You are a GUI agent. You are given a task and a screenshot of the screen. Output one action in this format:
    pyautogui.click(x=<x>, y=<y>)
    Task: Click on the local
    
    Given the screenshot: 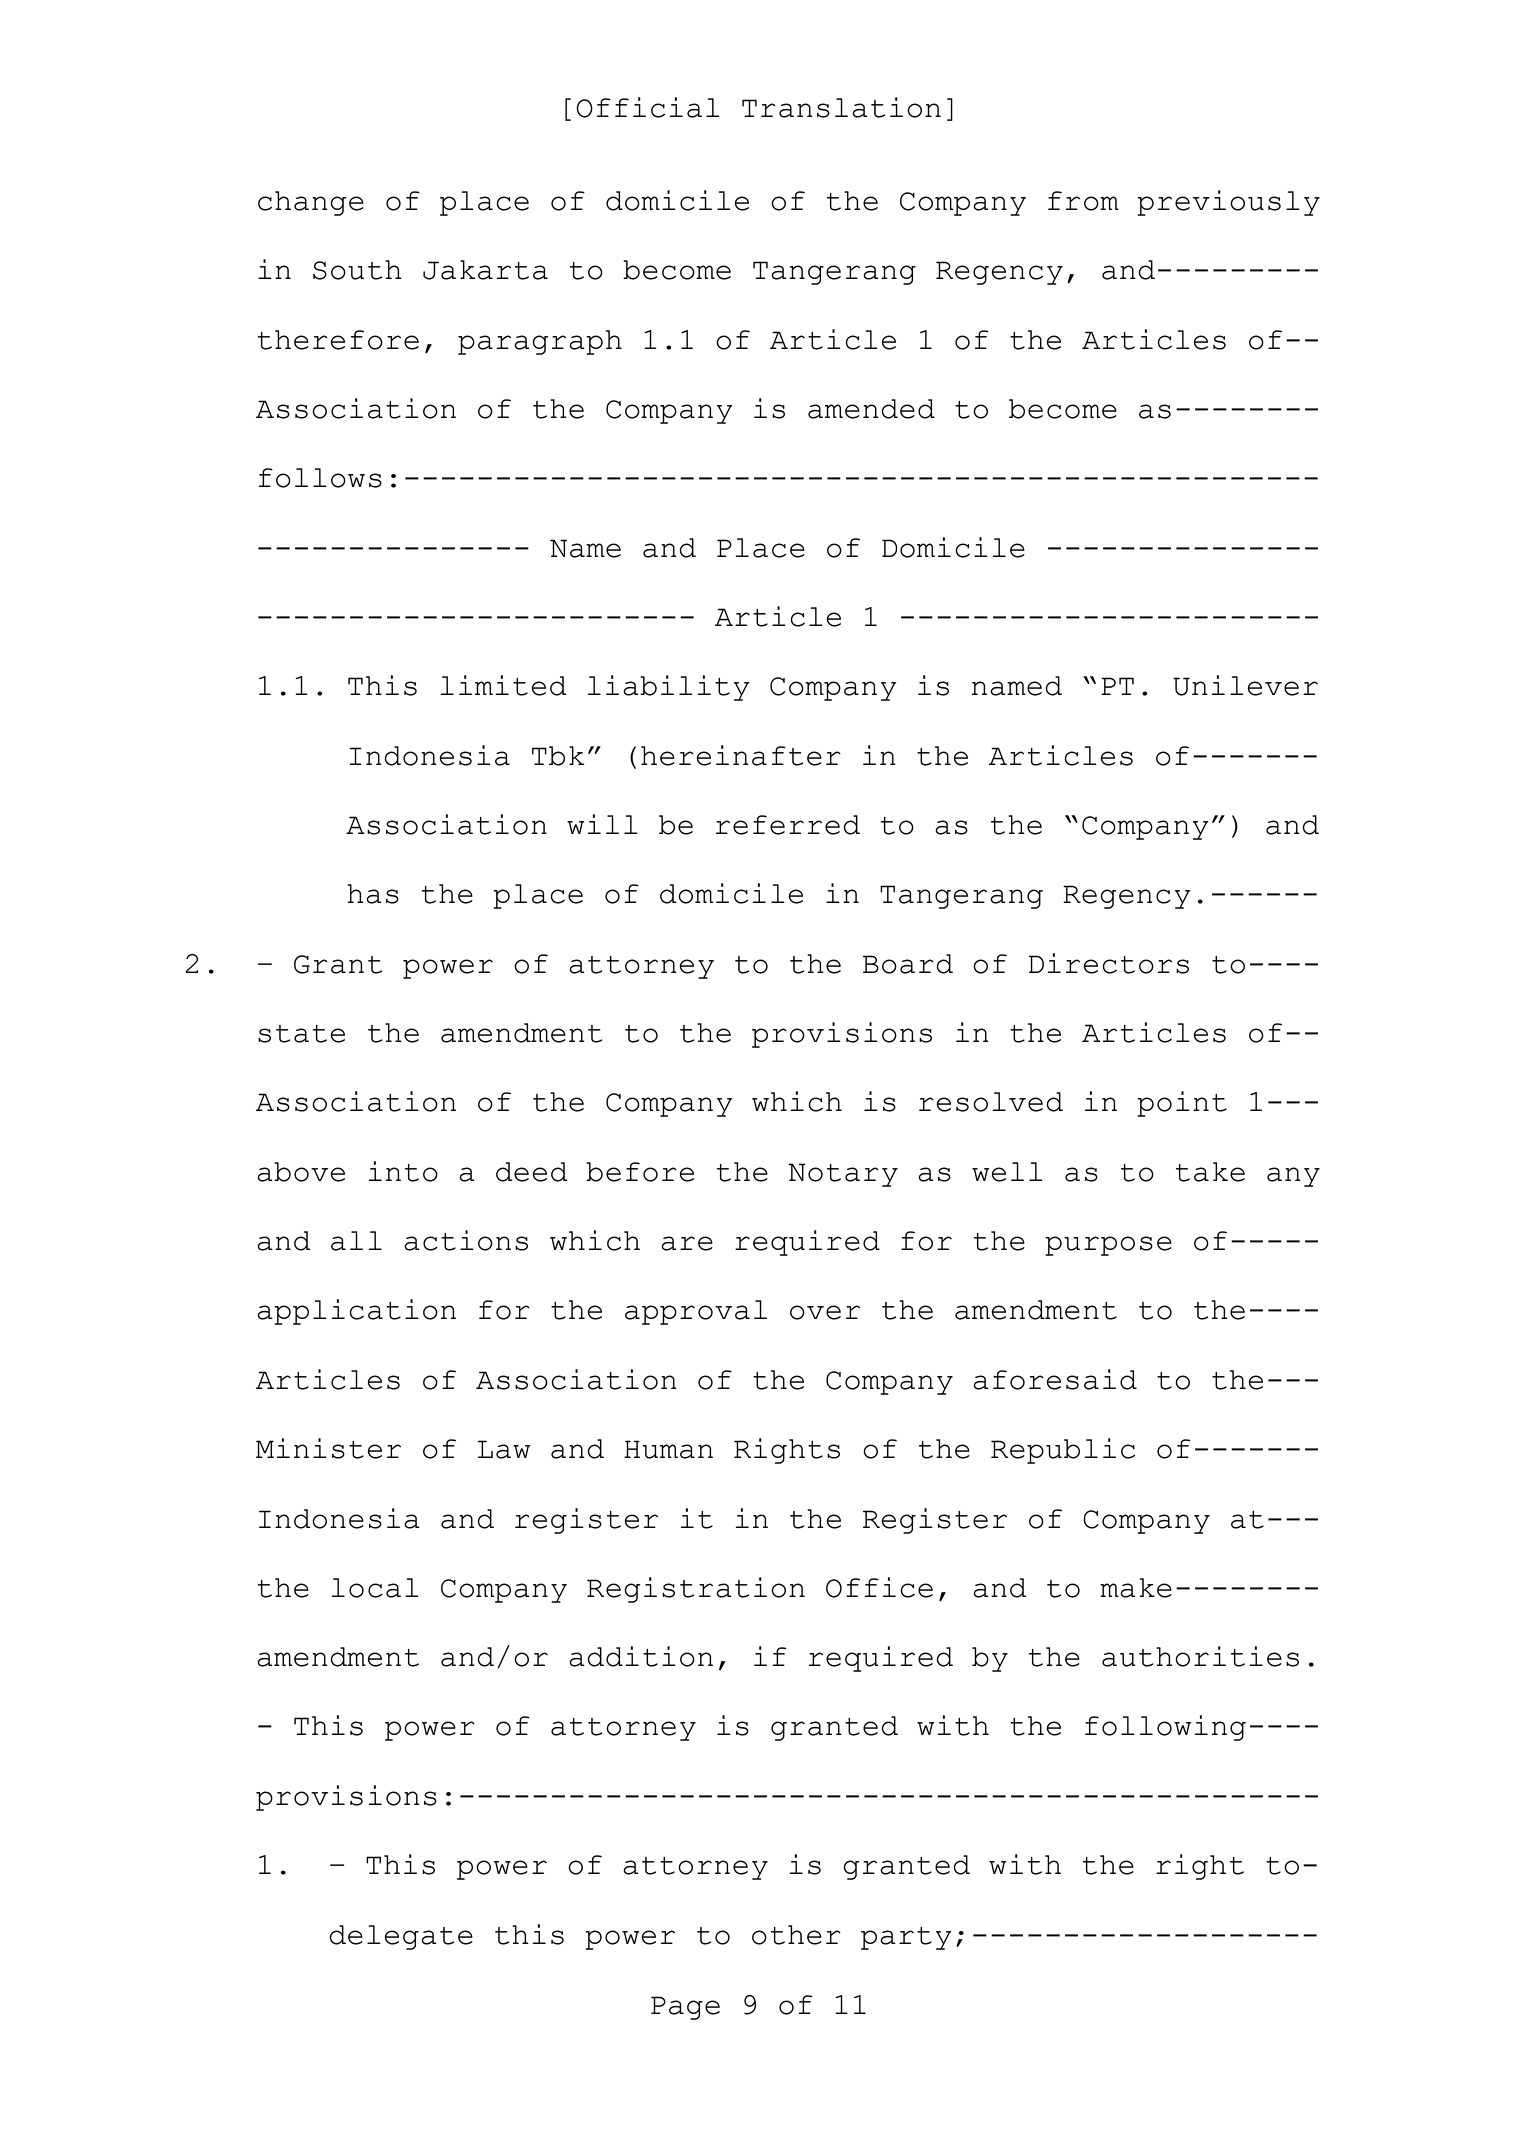 What is the action you would take?
    pyautogui.click(x=375, y=1588)
